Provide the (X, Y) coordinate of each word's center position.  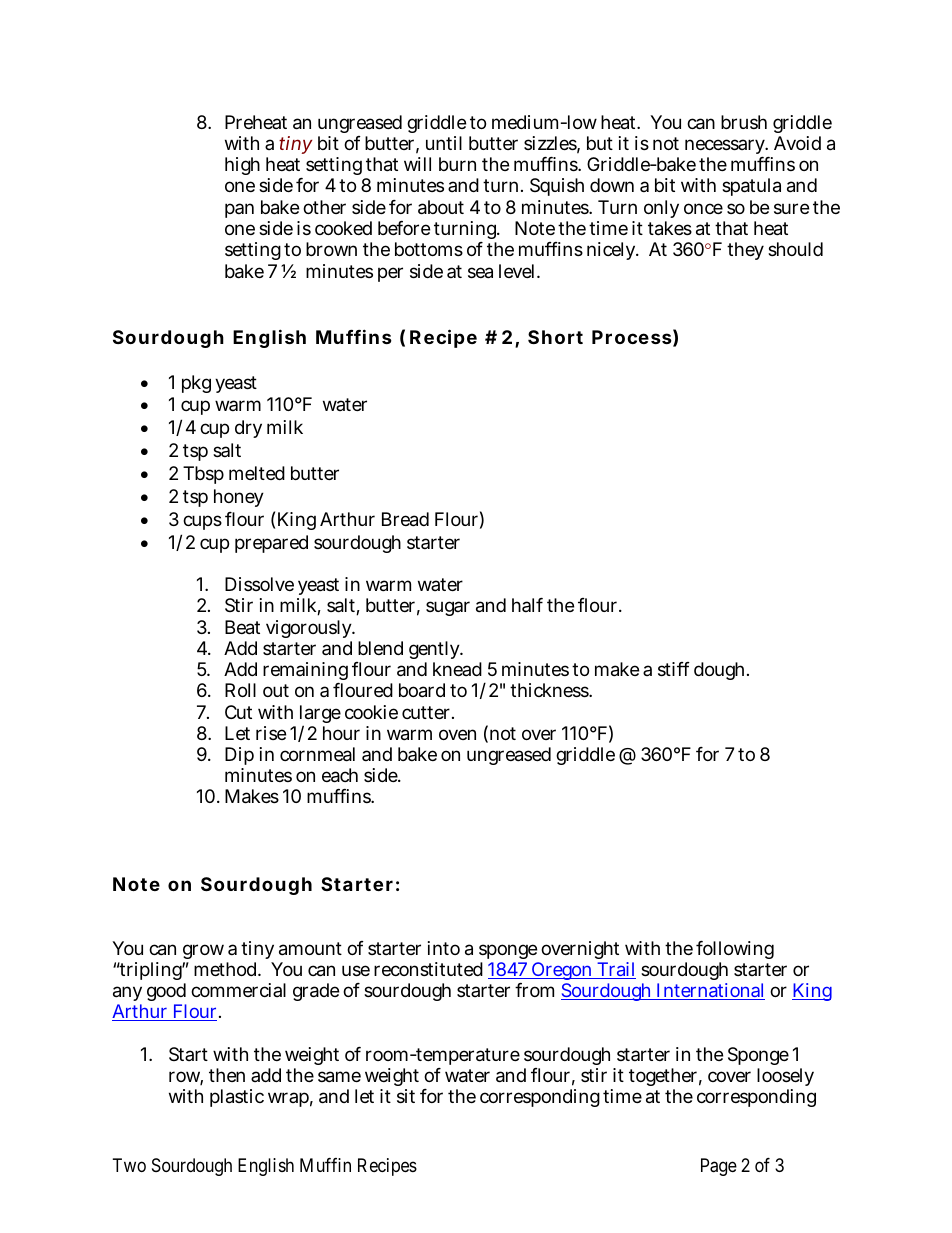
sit (406, 1096)
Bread (405, 519)
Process (632, 337)
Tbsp (203, 475)
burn (457, 164)
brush (744, 122)
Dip (239, 758)
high (242, 166)
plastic (237, 1098)
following (735, 950)
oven (457, 734)
